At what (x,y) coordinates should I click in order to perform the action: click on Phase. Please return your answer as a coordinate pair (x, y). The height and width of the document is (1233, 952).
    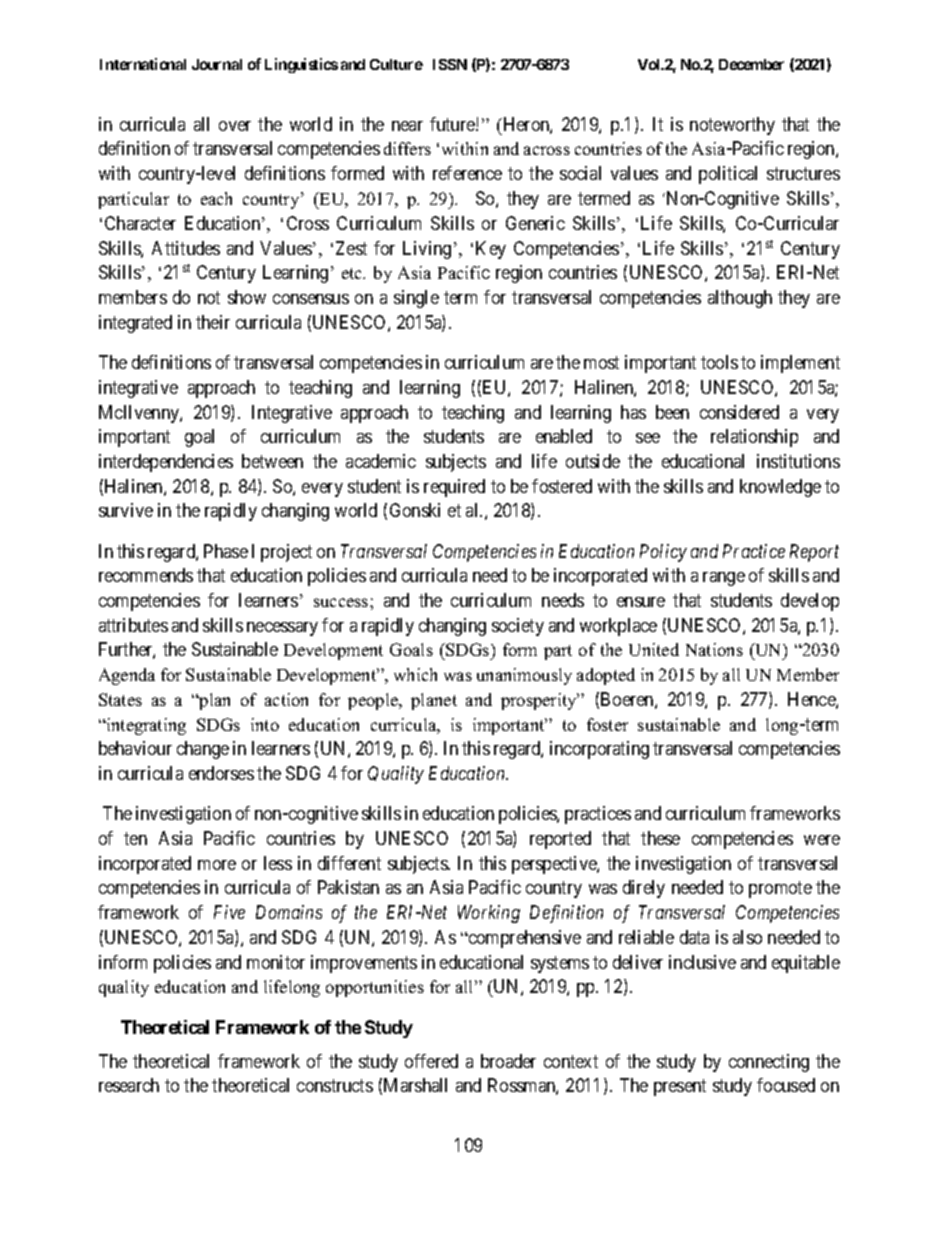
    Looking at the image, I should click on (226, 551).
